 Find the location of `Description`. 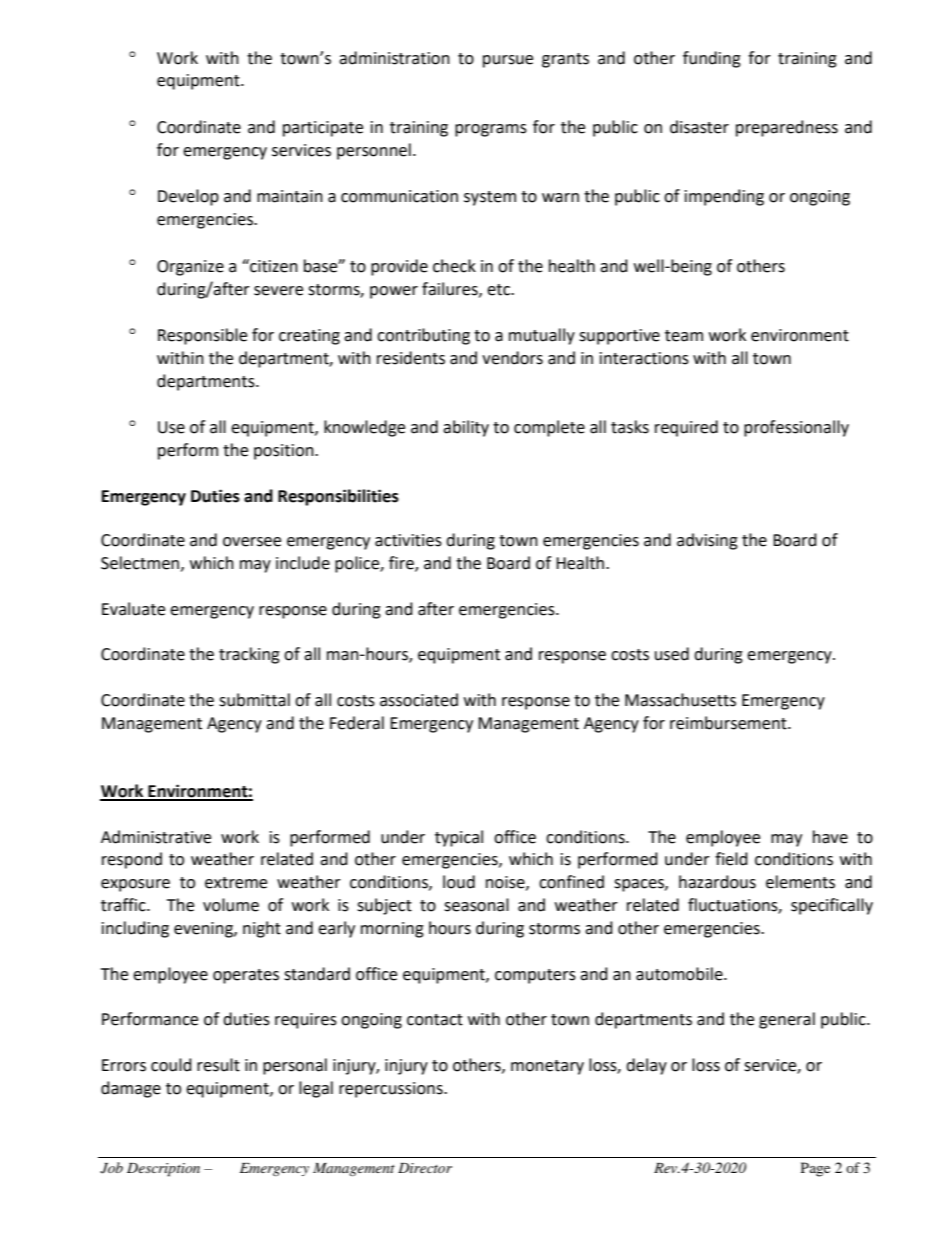

Description is located at coordinates (163, 1170).
